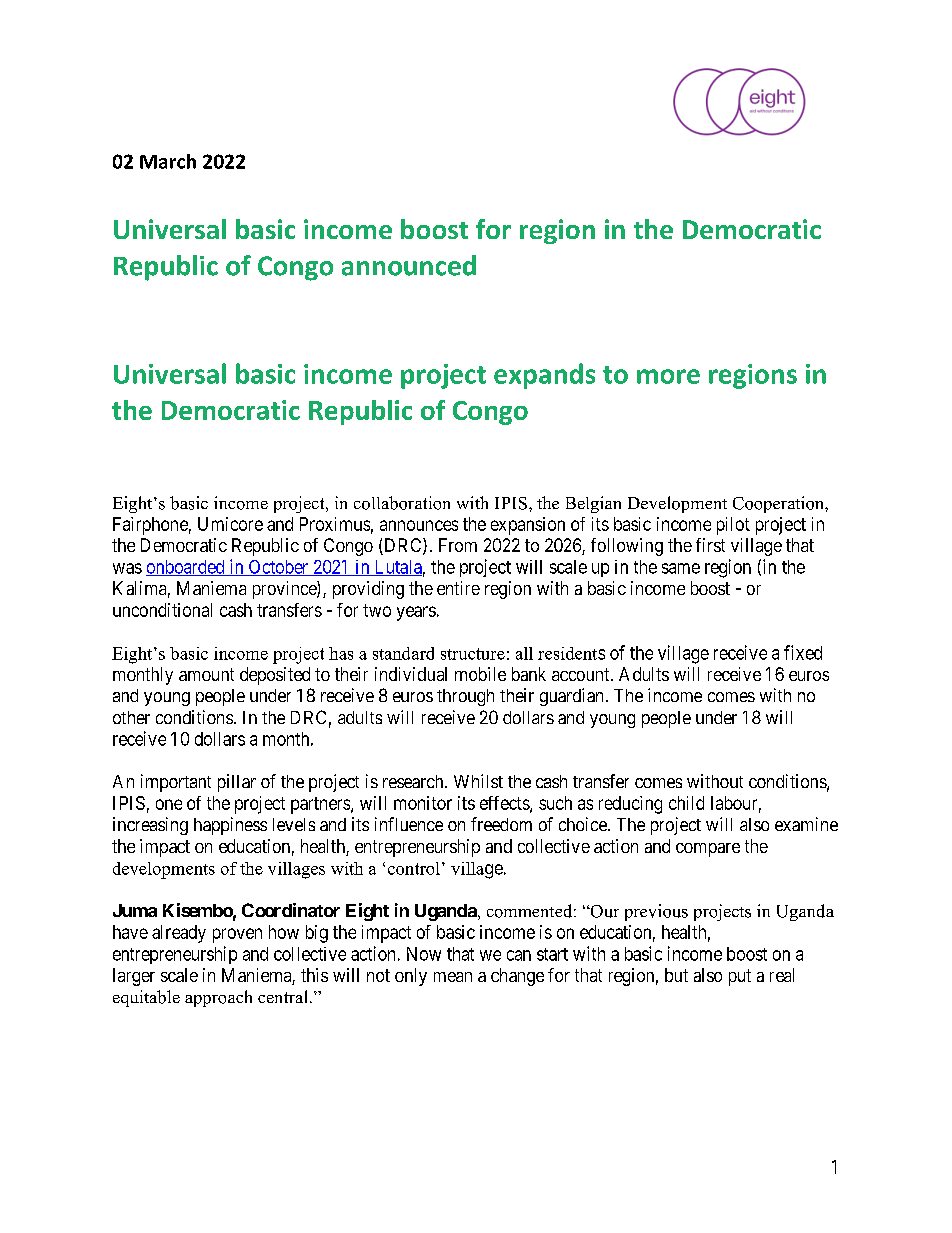 The image size is (952, 1233). I want to click on Whilst, so click(478, 781).
